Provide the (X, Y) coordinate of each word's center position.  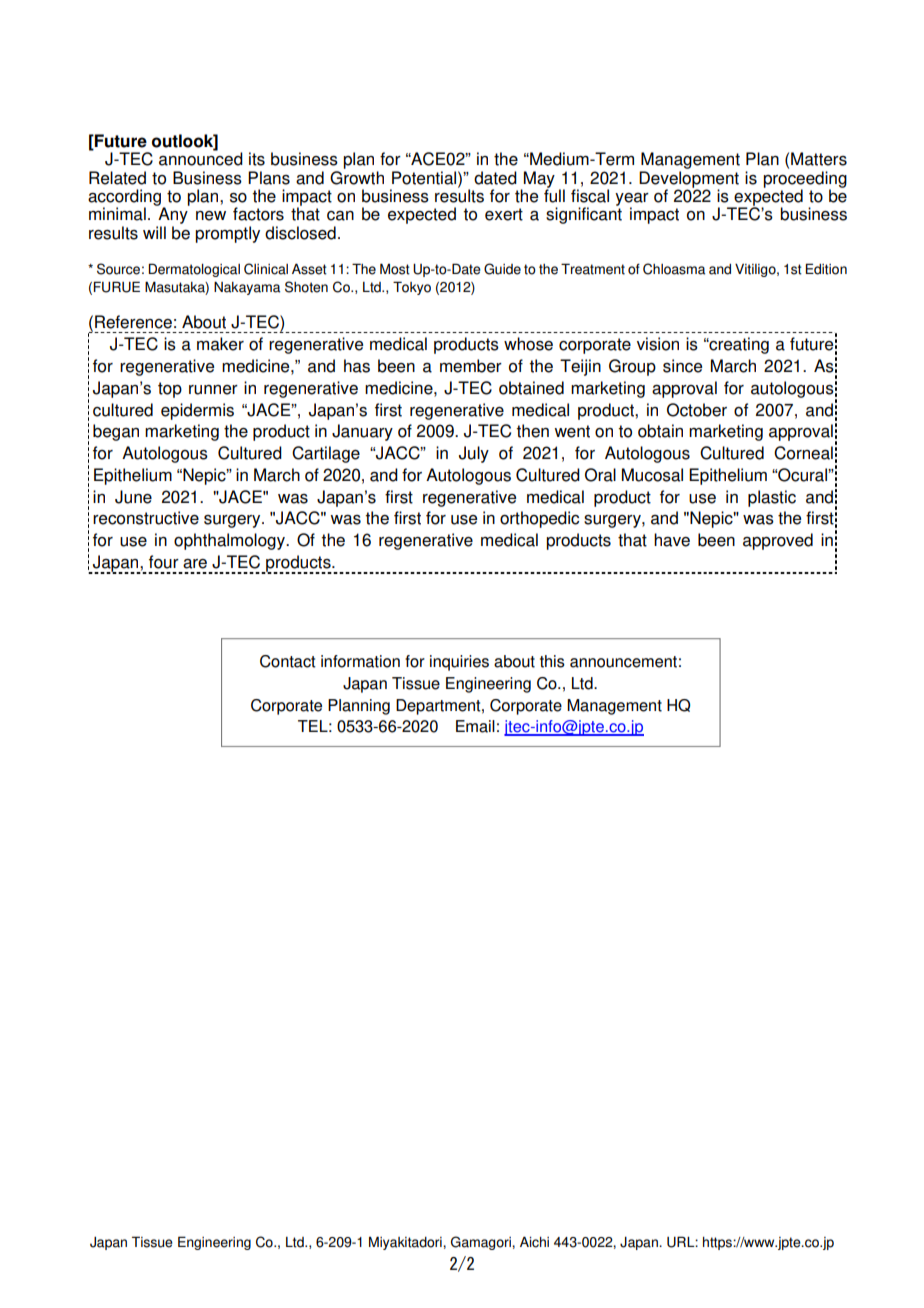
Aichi (534, 1242)
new (211, 216)
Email (475, 726)
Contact (288, 661)
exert (504, 214)
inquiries (459, 663)
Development (689, 180)
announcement (623, 662)
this (552, 661)
